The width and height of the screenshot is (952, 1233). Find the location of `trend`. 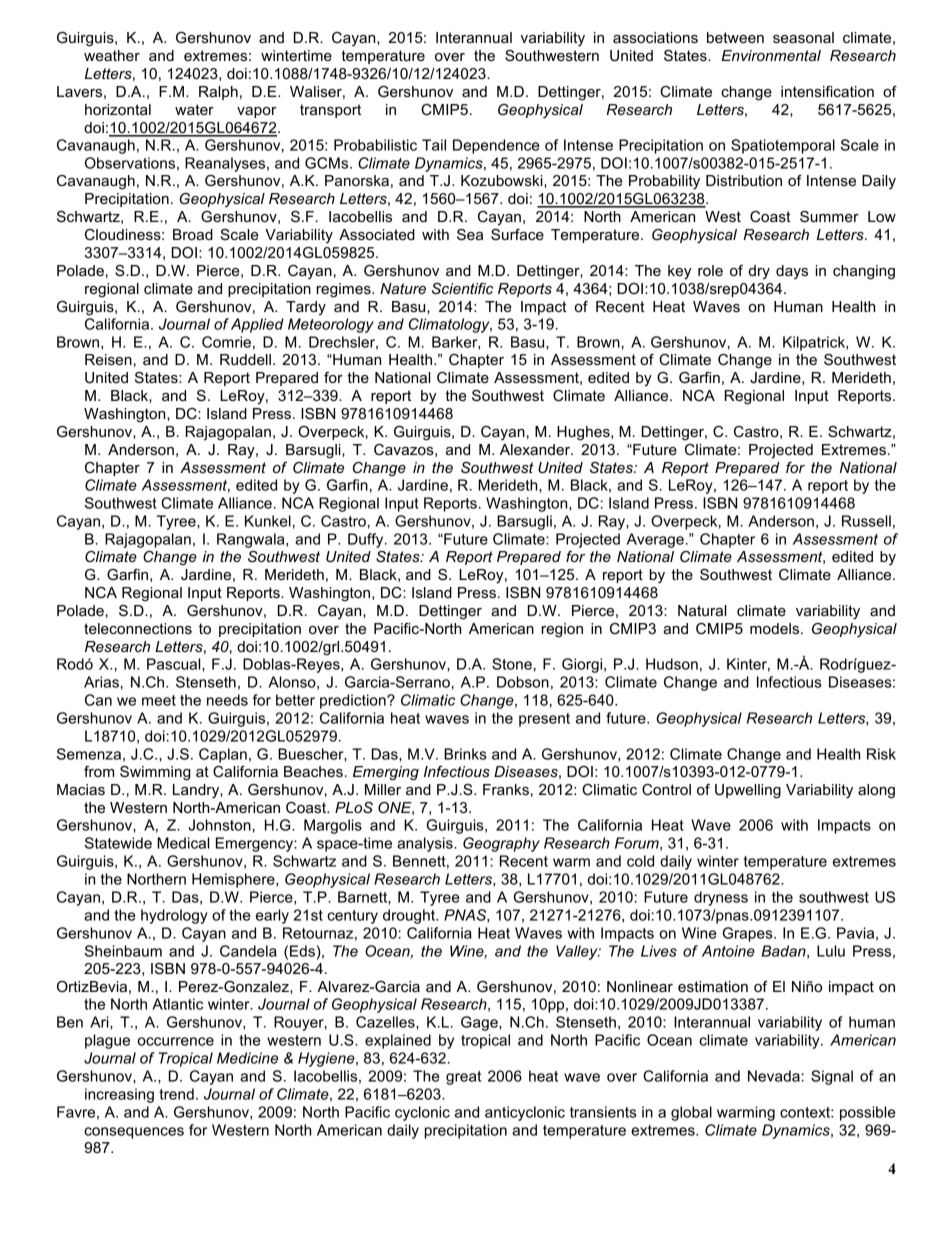

trend is located at coordinates (176, 1094).
